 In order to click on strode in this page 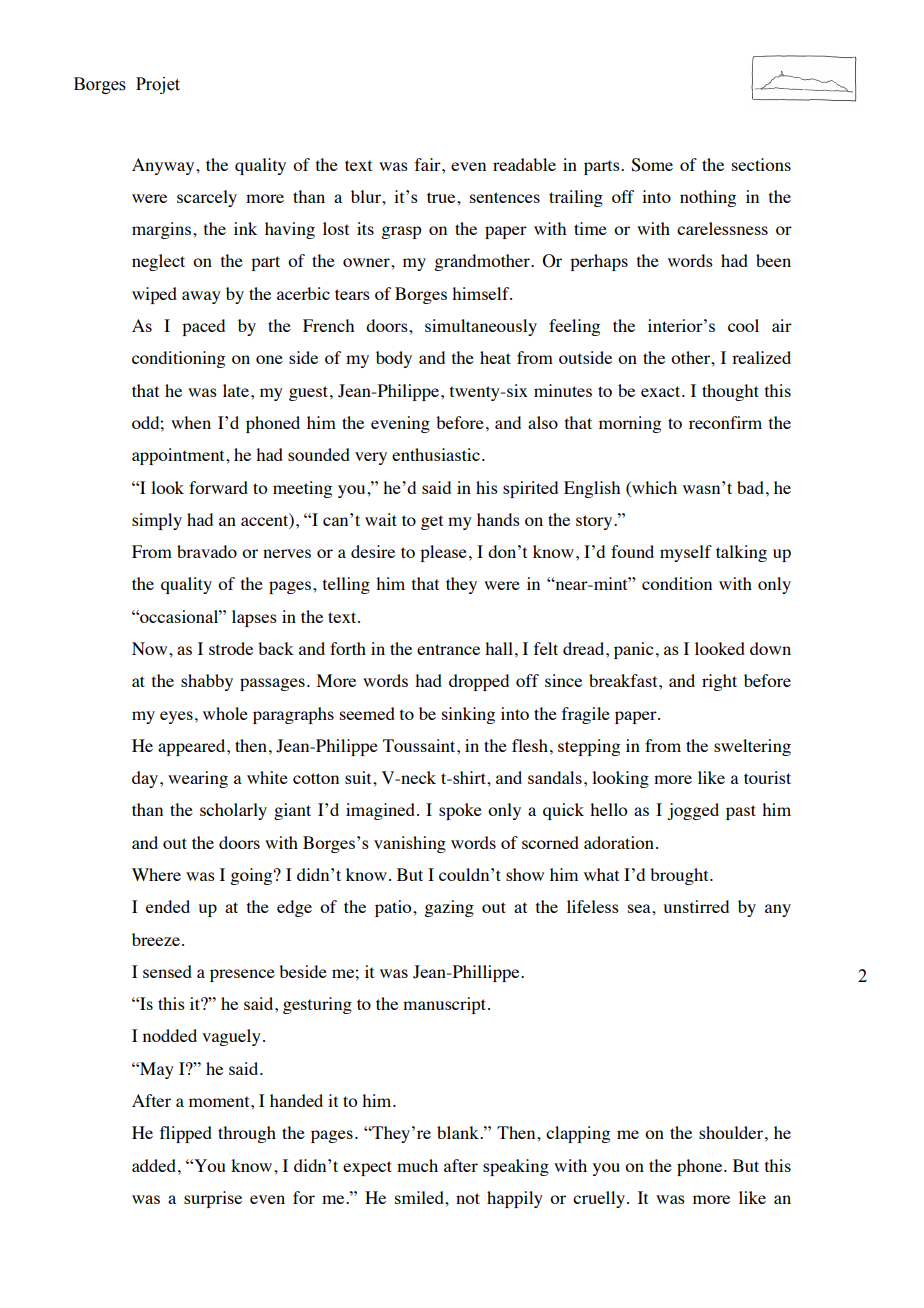, I will do `click(231, 648)`.
